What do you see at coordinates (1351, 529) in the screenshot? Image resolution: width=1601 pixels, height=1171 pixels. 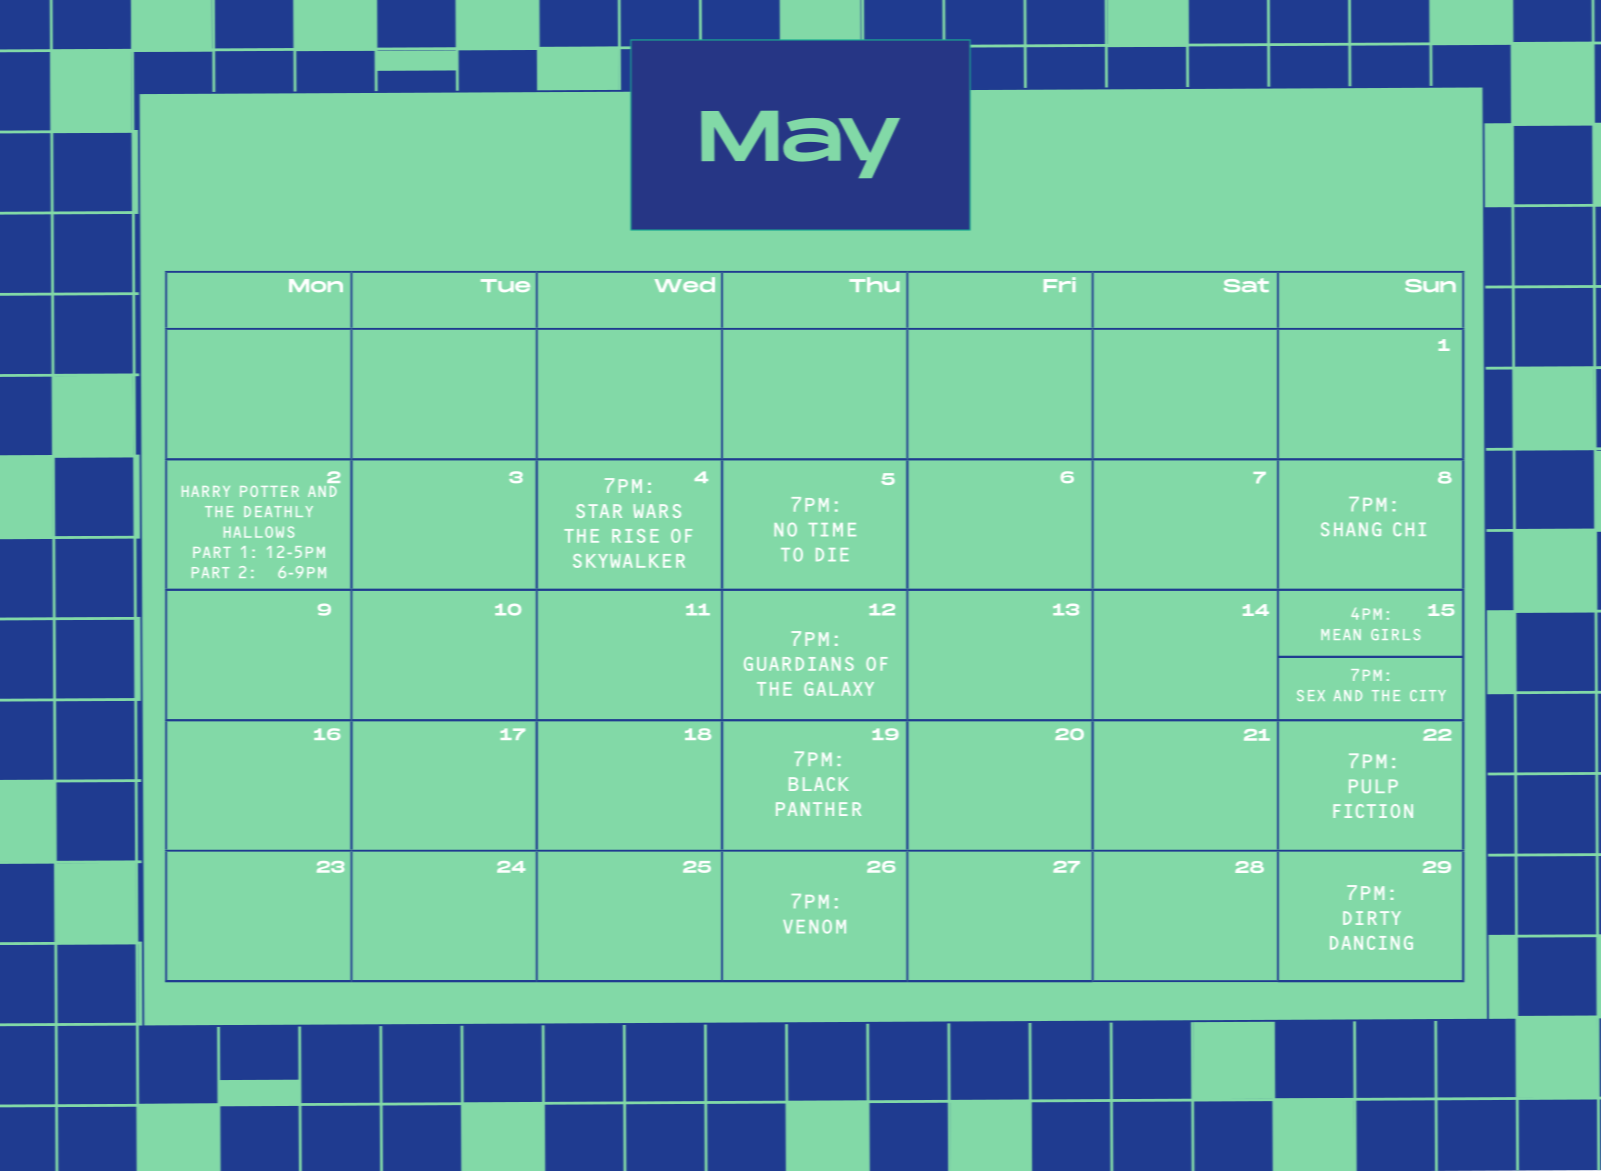 I see `SHANG` at bounding box center [1351, 529].
